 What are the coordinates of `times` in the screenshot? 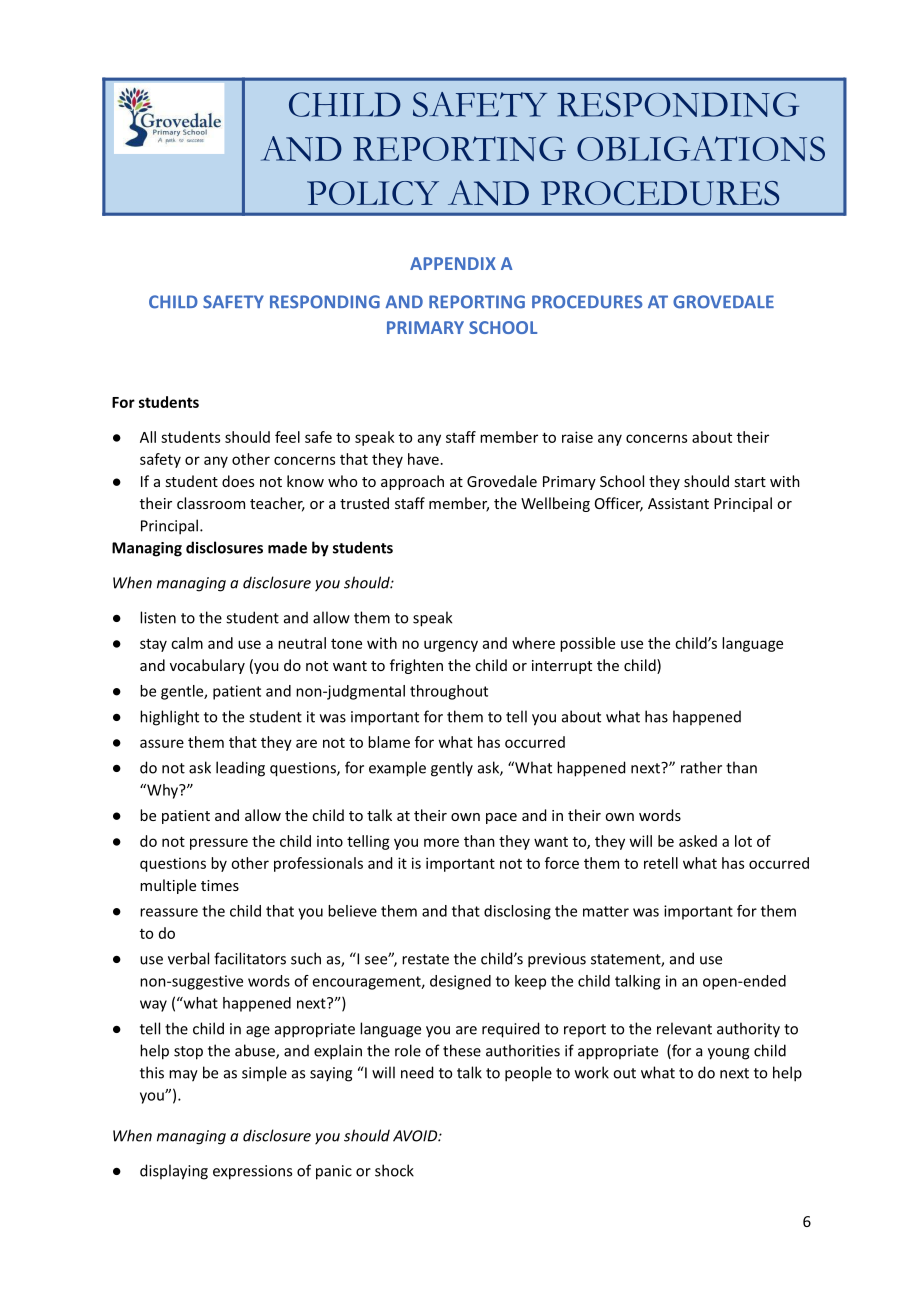 It's located at (220, 885).
